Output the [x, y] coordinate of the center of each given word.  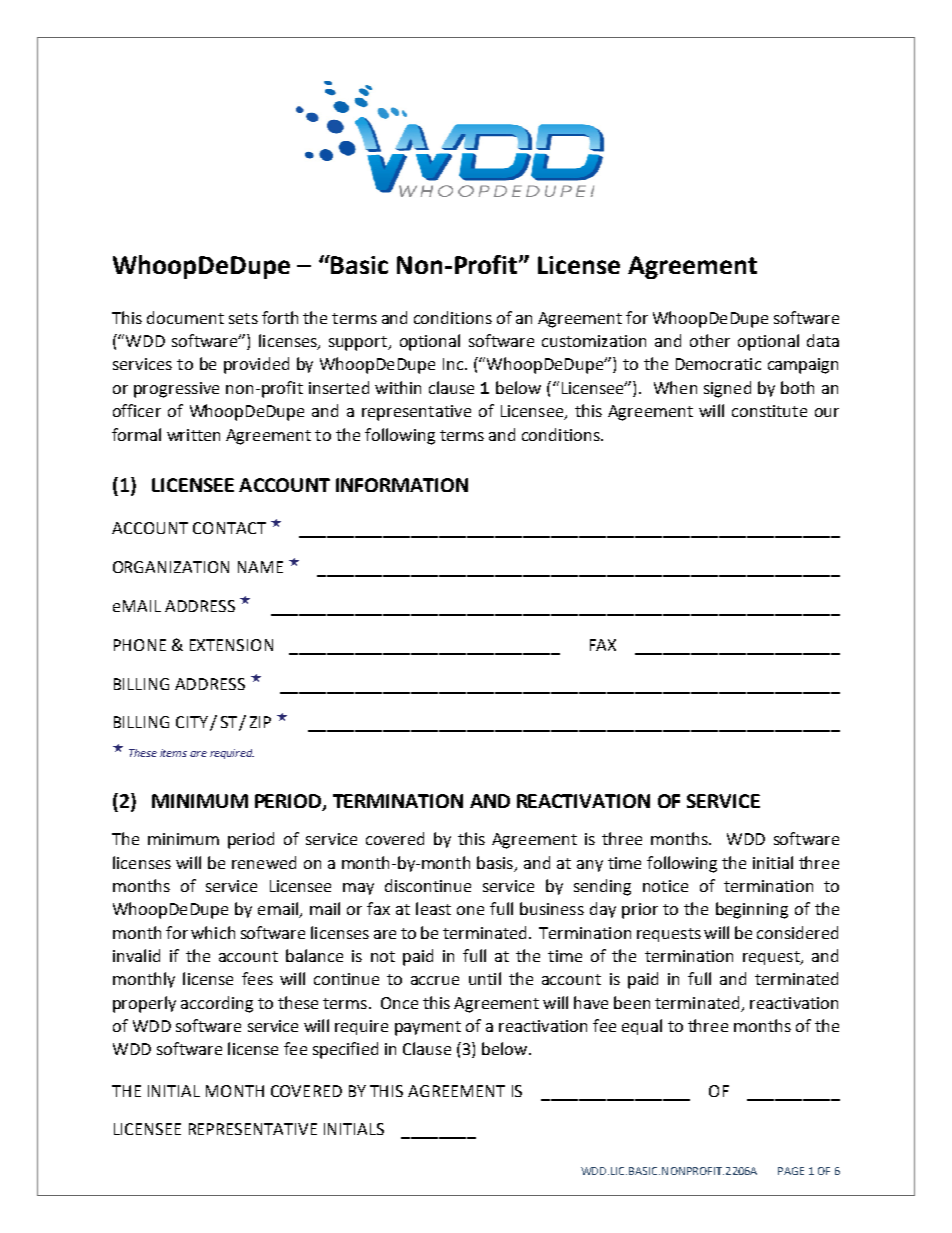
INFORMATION [402, 485]
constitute [769, 411]
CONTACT [229, 528]
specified [345, 1050]
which [213, 932]
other [710, 340]
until [485, 978]
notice [665, 886]
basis [495, 862]
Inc [453, 364]
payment [428, 1028]
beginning [752, 910]
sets [243, 318]
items [173, 753]
